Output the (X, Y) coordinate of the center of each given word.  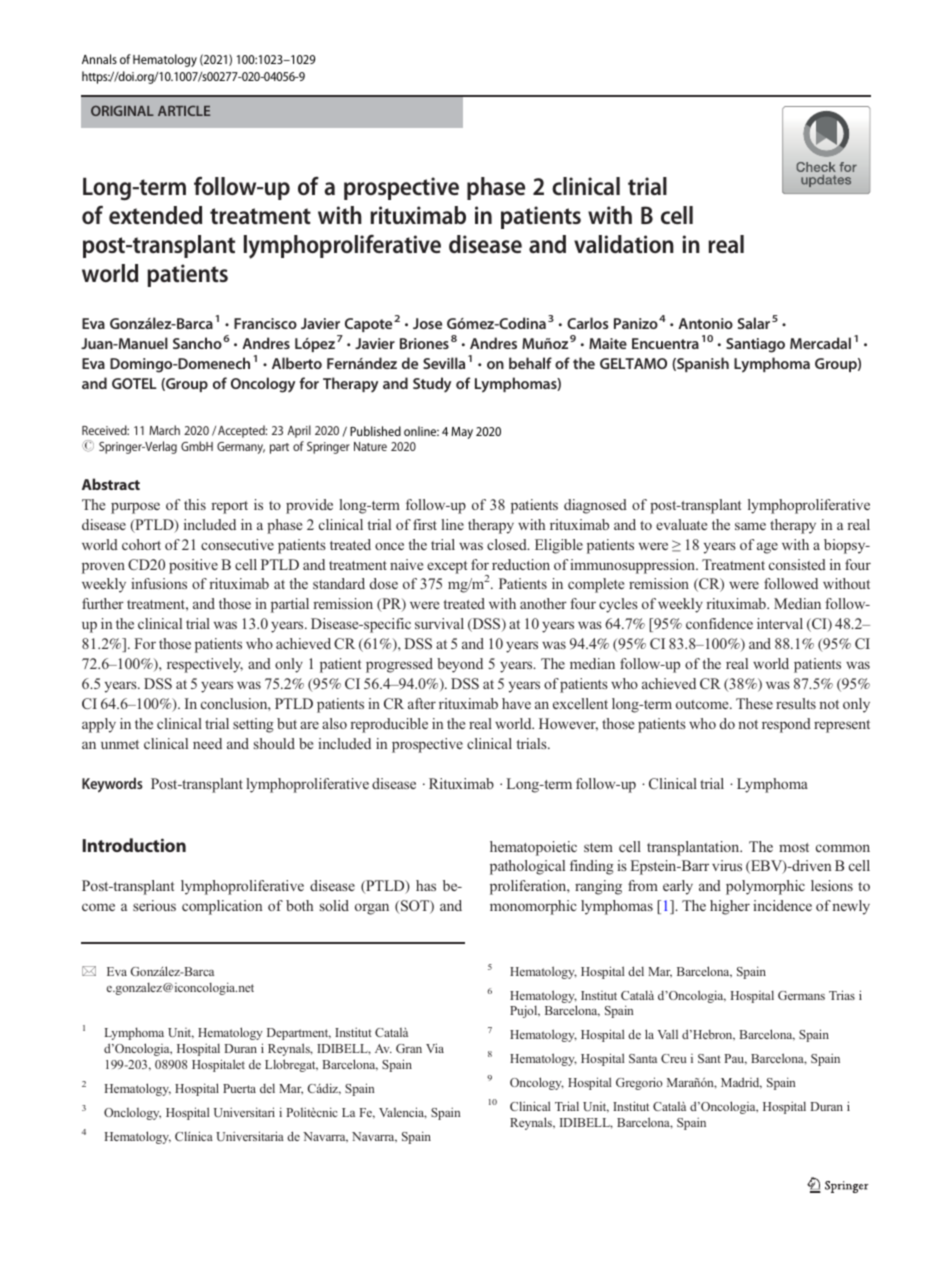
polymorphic (765, 887)
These (754, 703)
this (195, 504)
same (750, 526)
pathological (527, 867)
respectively (205, 665)
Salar (754, 323)
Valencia (403, 1113)
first (425, 524)
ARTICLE (184, 110)
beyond (460, 665)
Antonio (705, 323)
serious (154, 905)
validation (624, 244)
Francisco (265, 323)
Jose (427, 323)
